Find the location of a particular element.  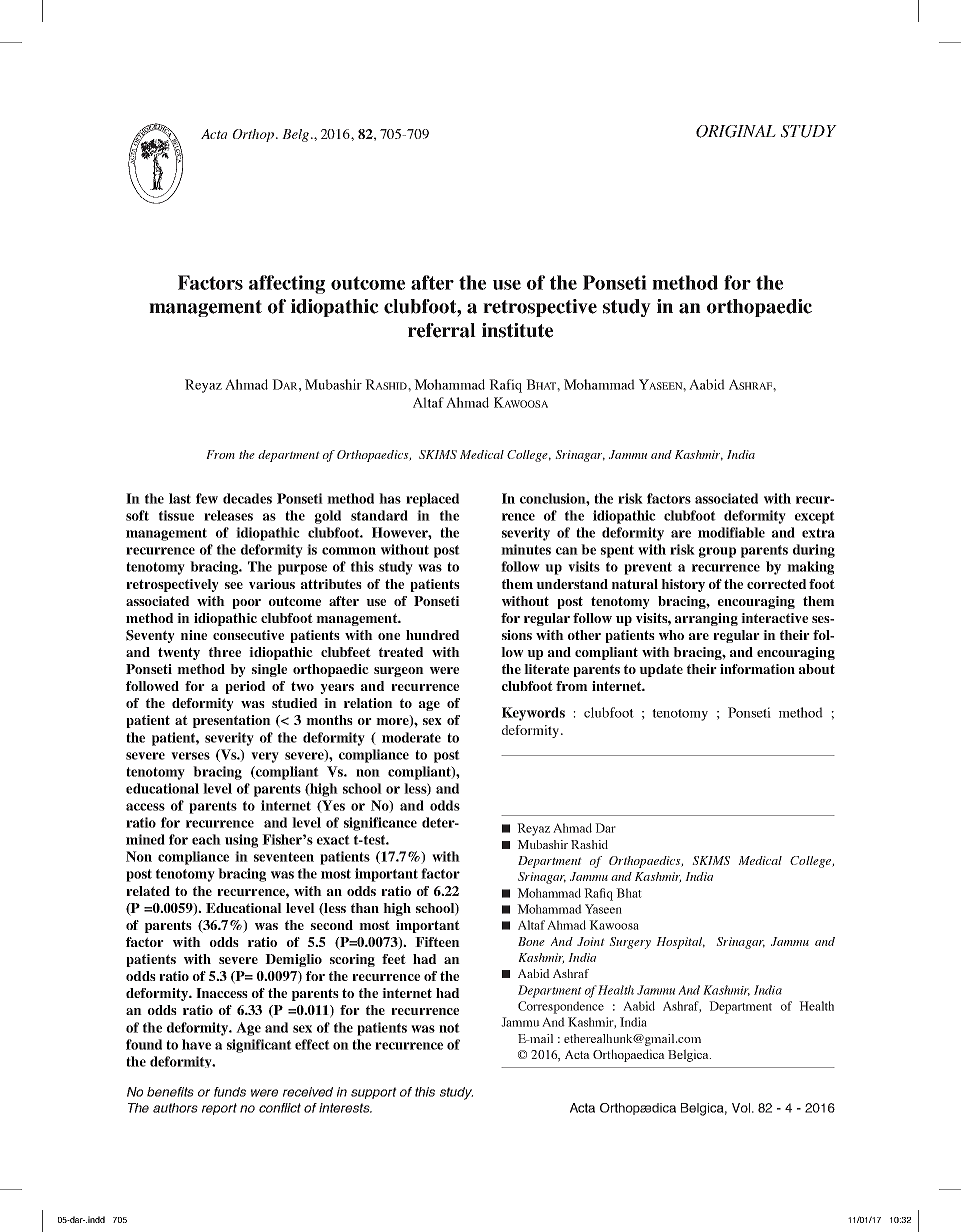

institute is located at coordinates (517, 330).
